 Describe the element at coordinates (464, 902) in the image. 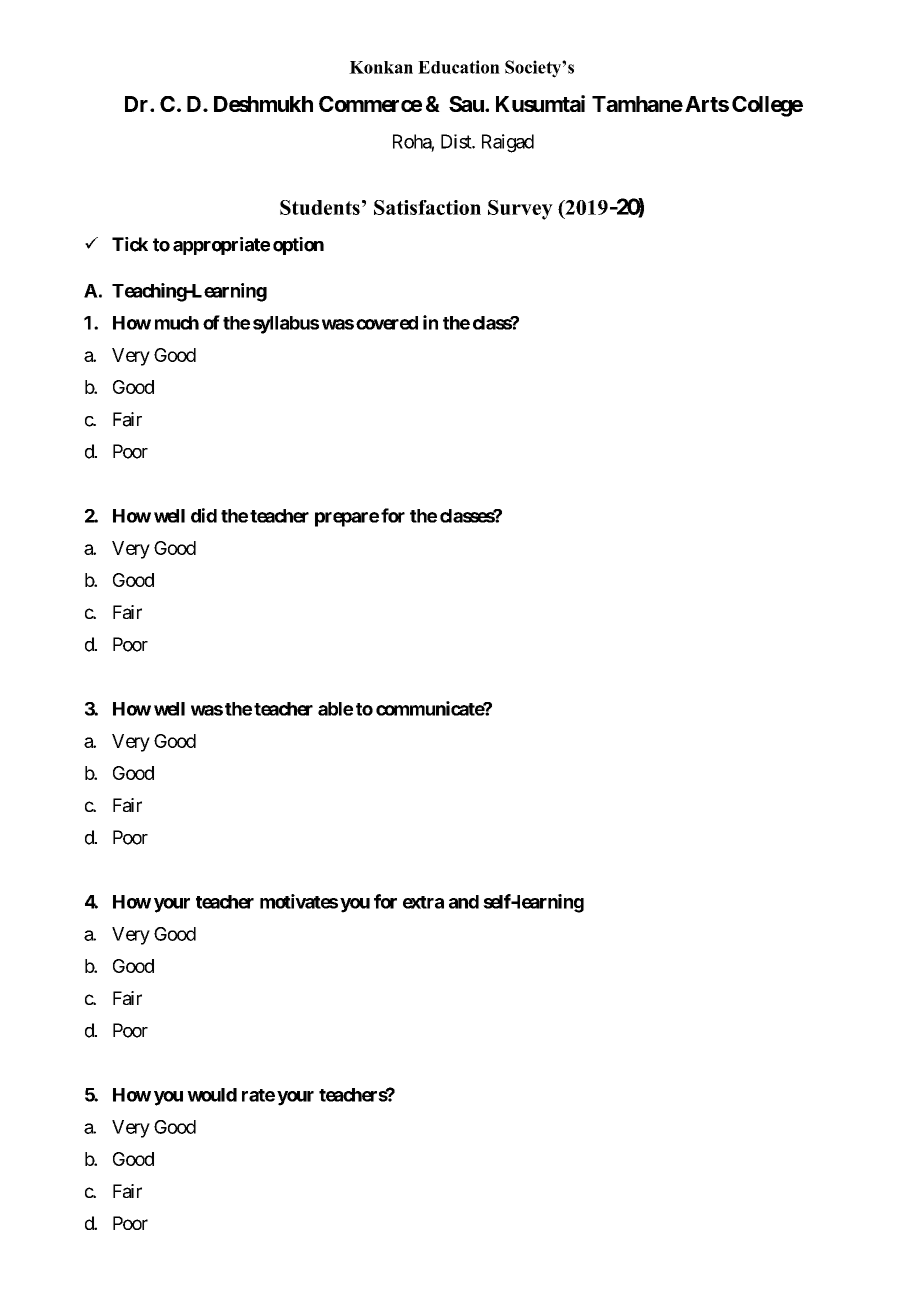

I see `and` at that location.
